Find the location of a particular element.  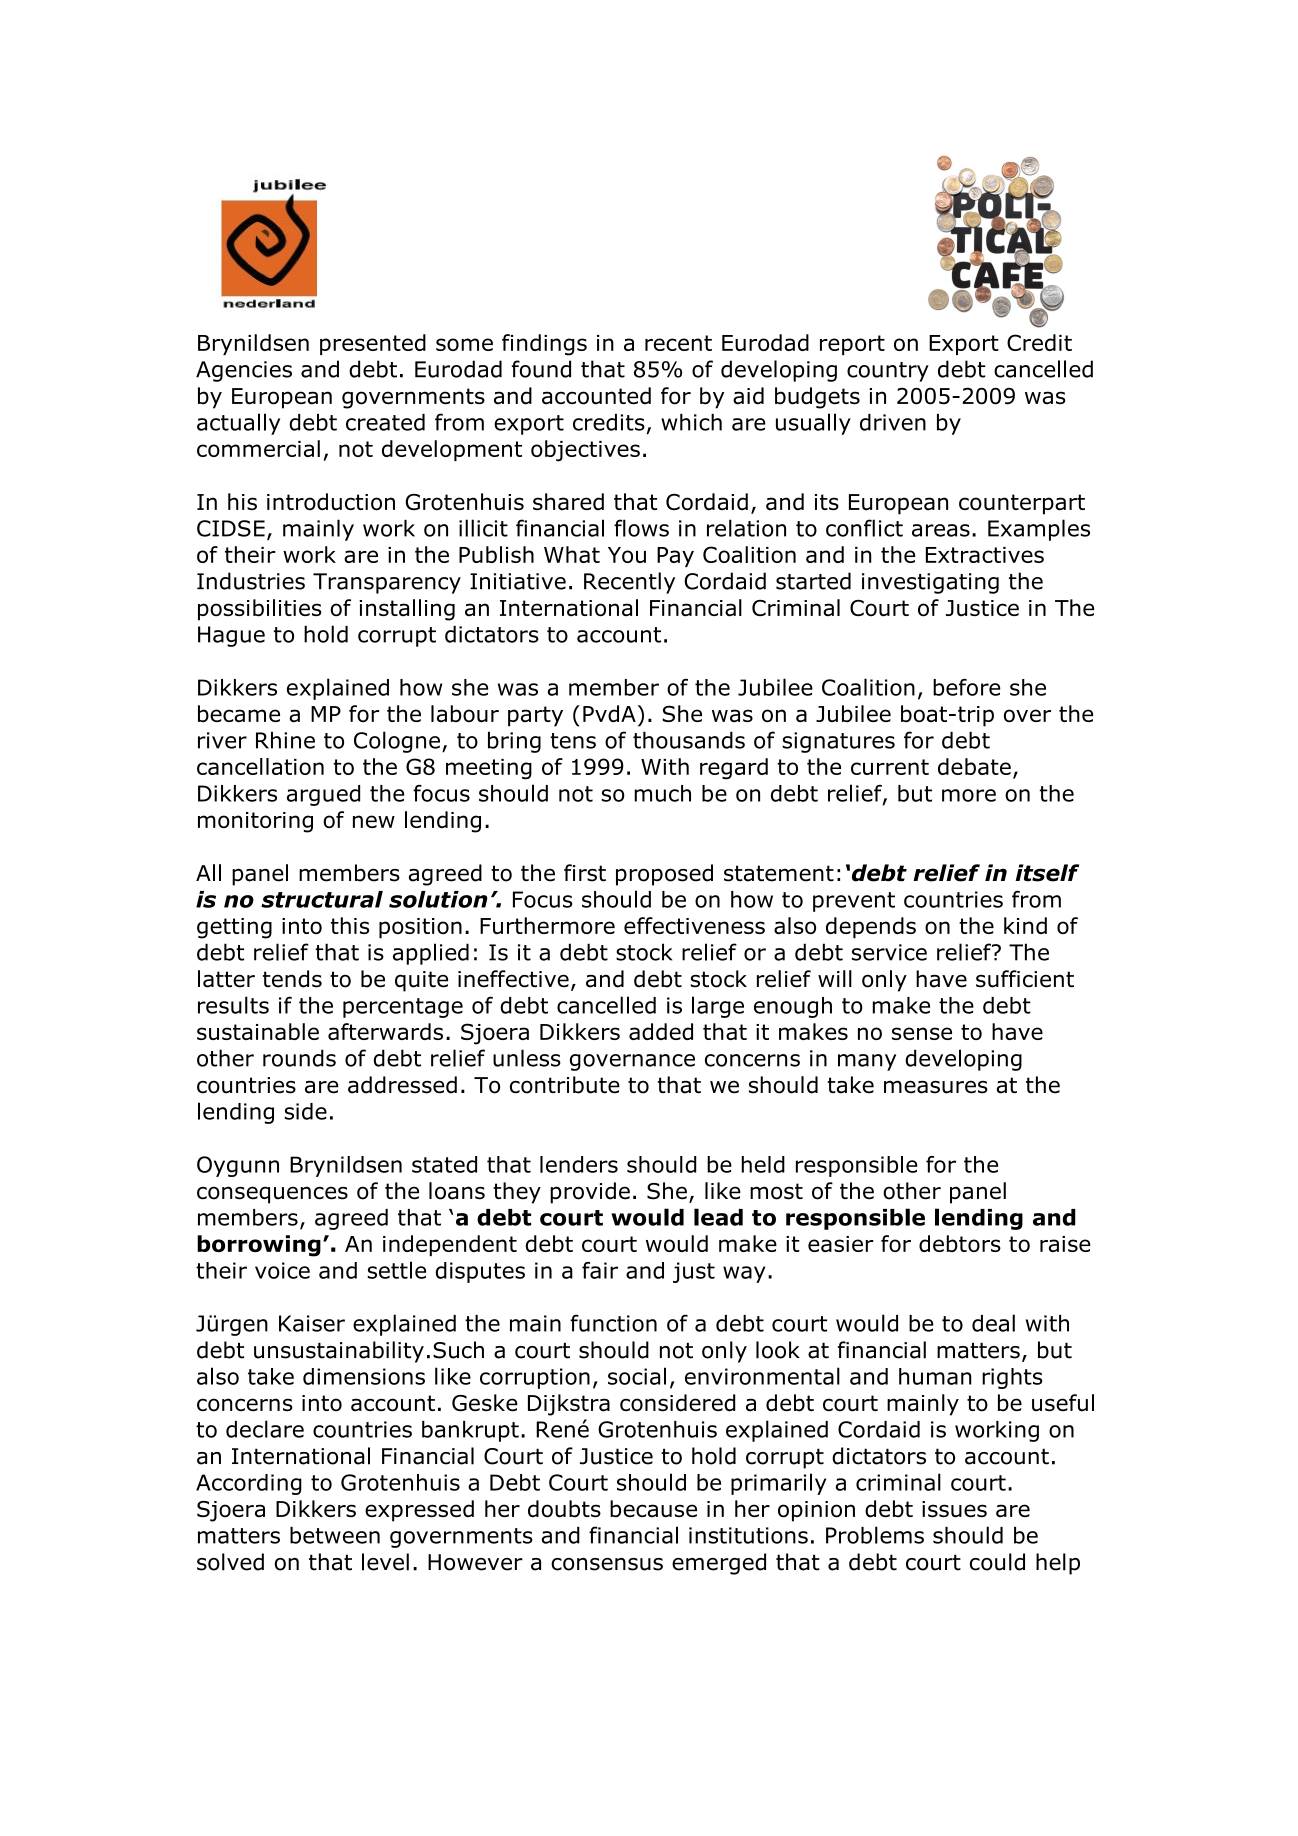

before is located at coordinates (967, 687).
